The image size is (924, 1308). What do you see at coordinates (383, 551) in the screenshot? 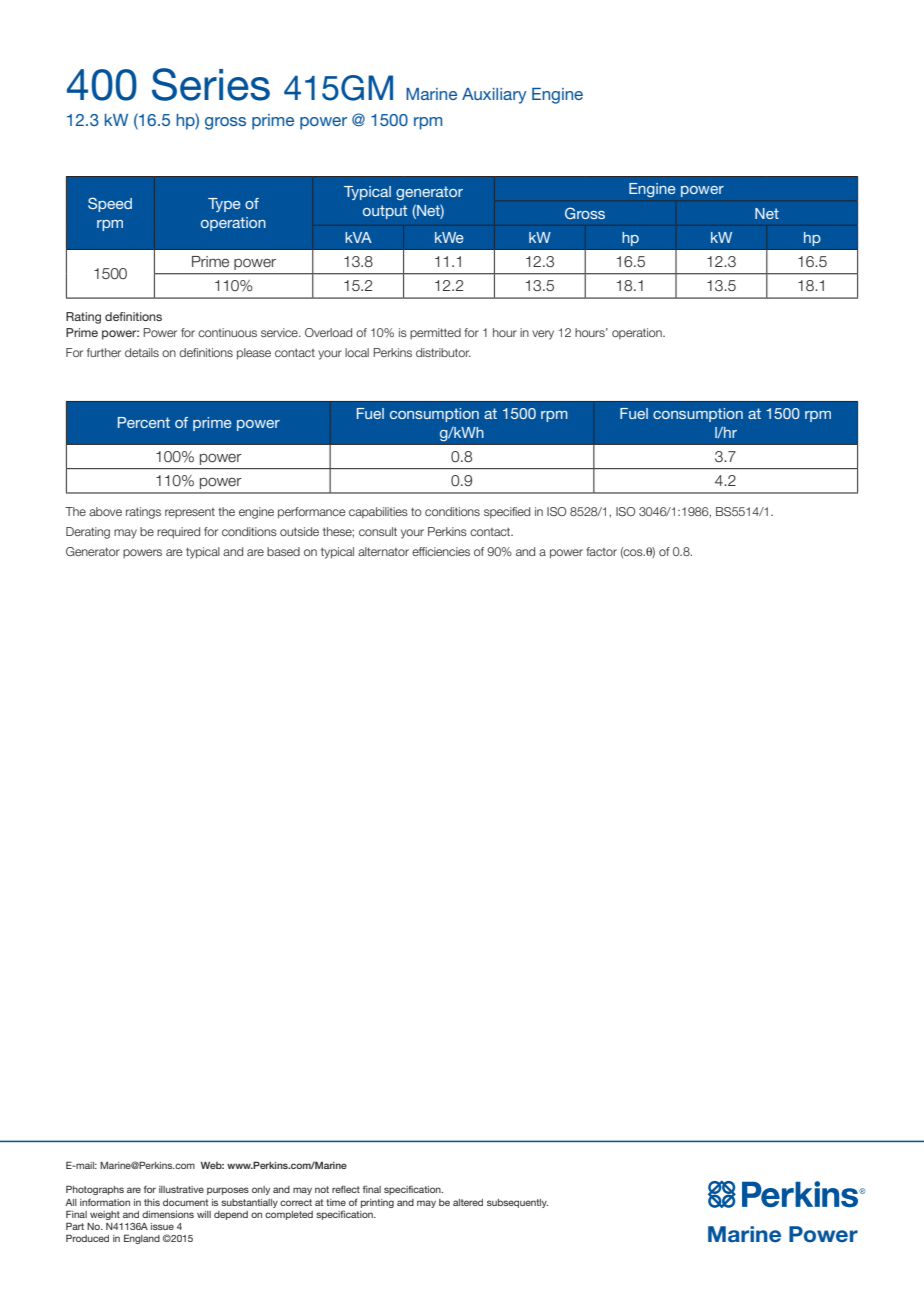
I see `alternator` at bounding box center [383, 551].
